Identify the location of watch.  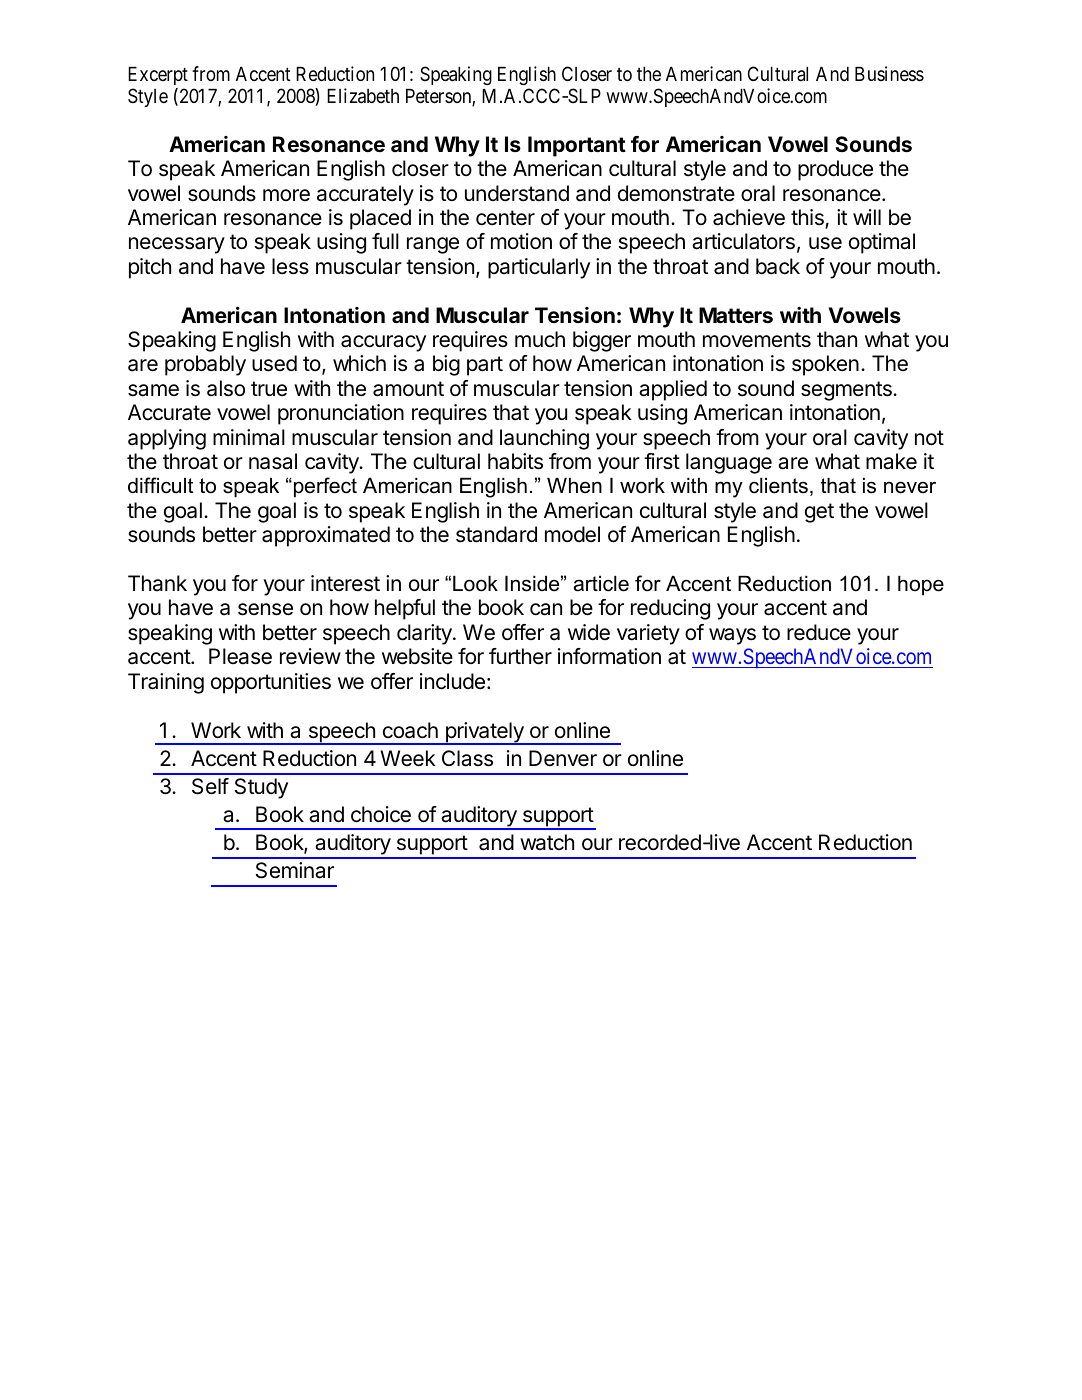
(547, 842).
